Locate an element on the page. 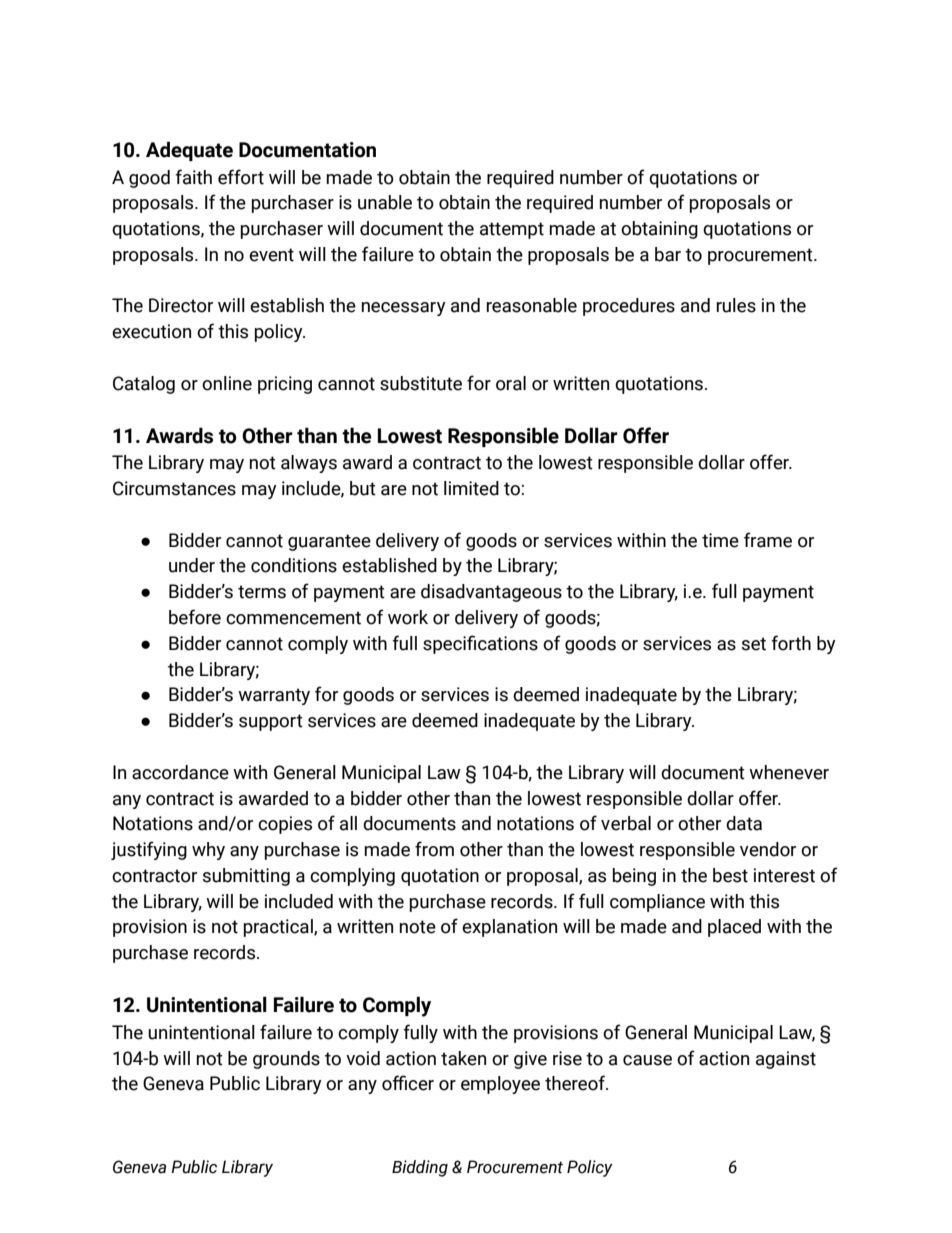  effort is located at coordinates (241, 177).
